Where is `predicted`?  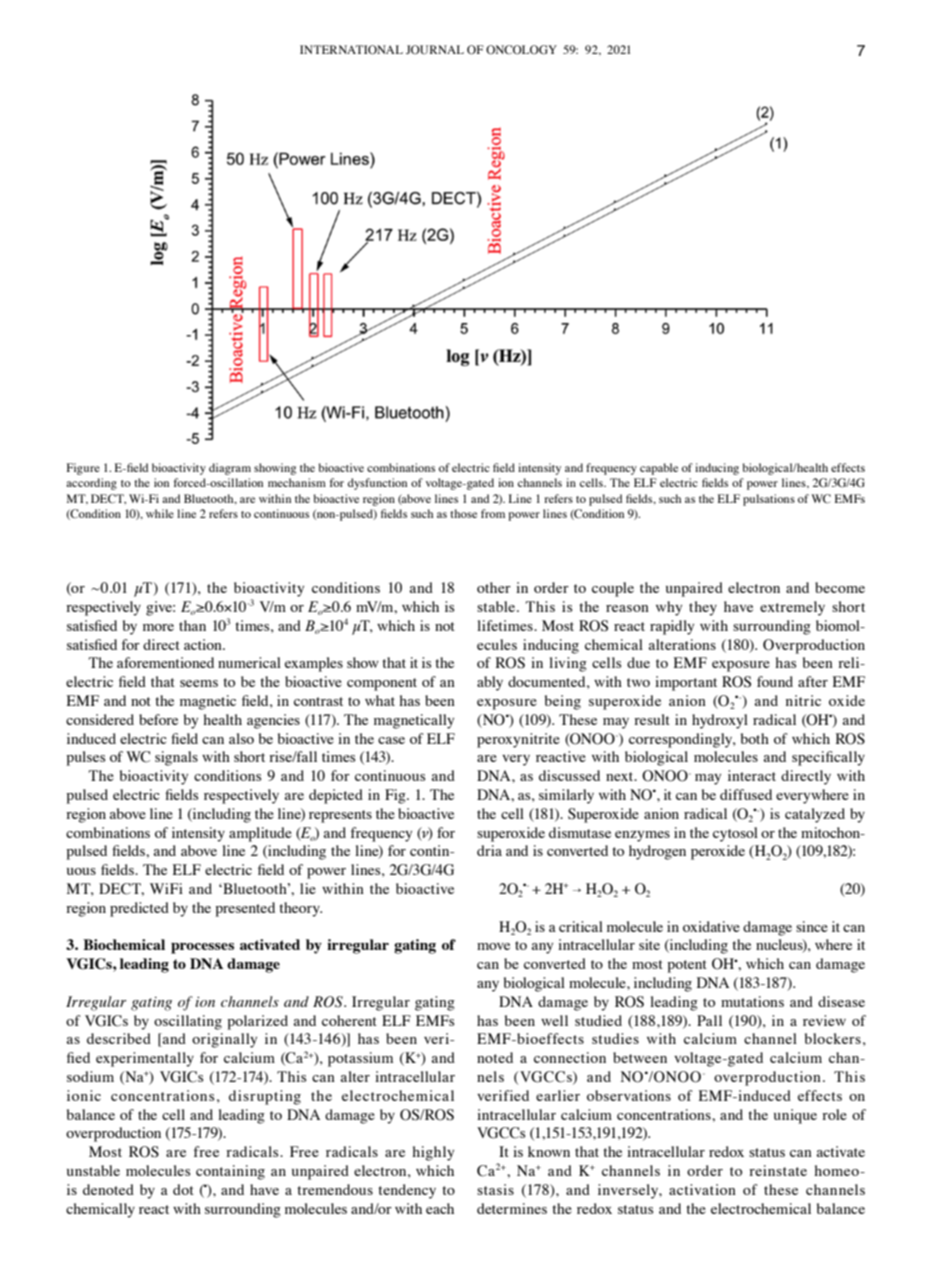 predicted is located at coordinates (139, 909).
